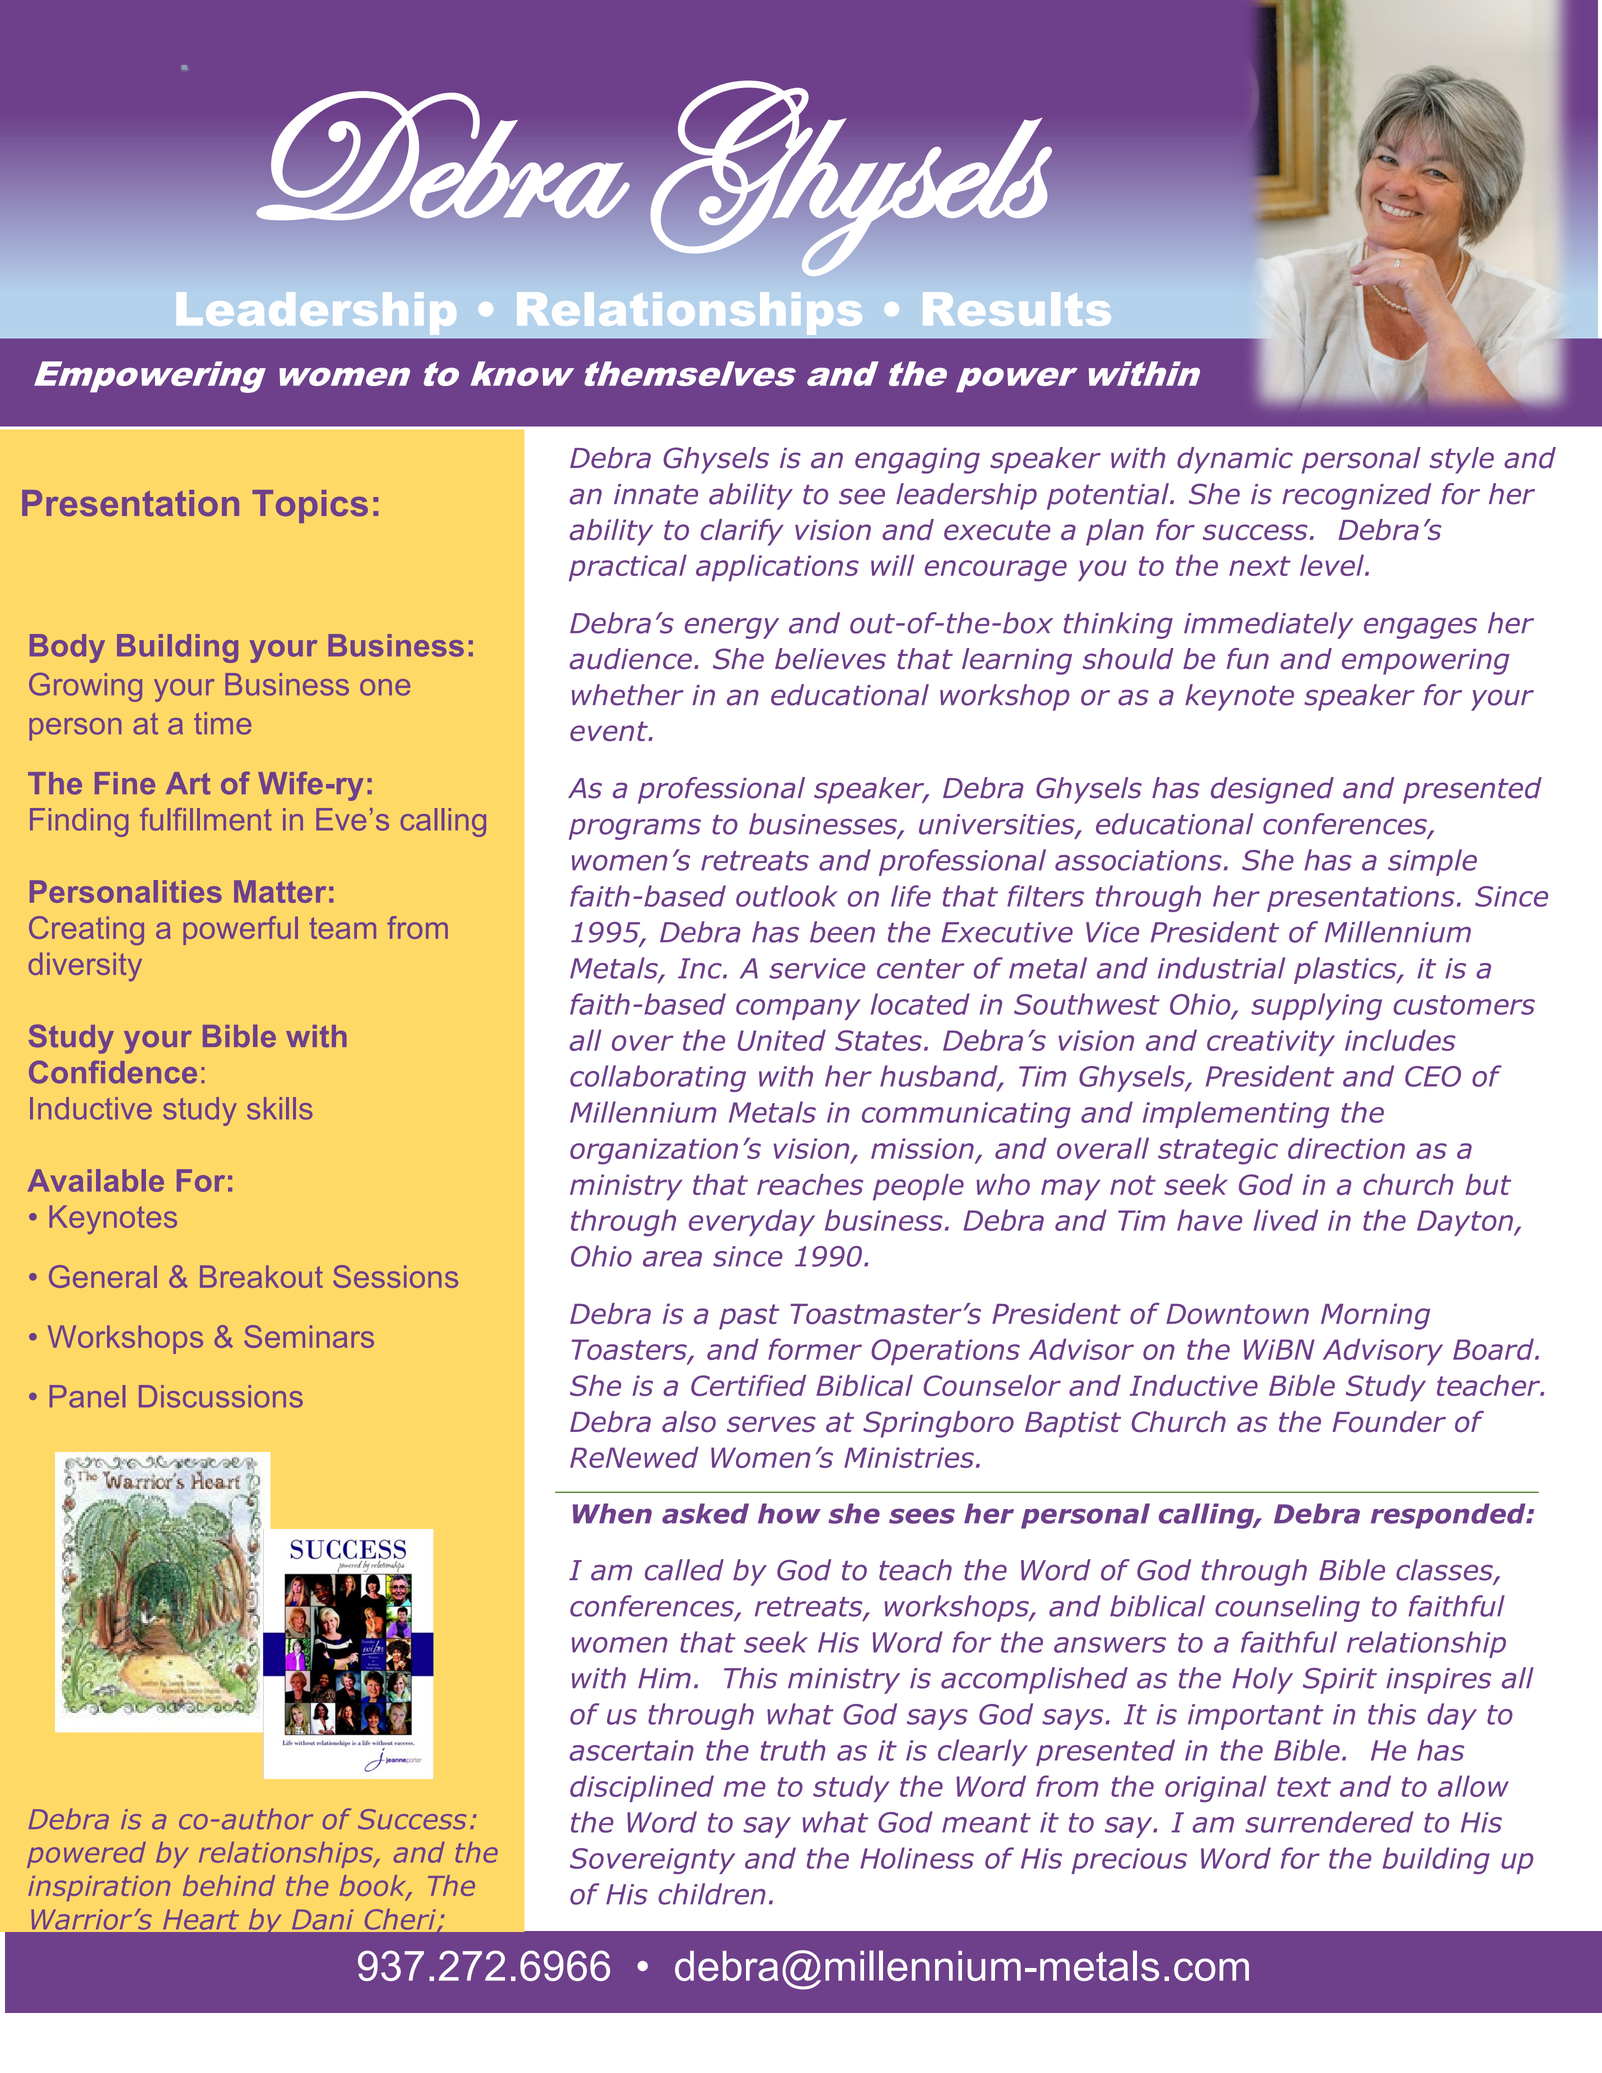  I want to click on how, so click(789, 1513).
